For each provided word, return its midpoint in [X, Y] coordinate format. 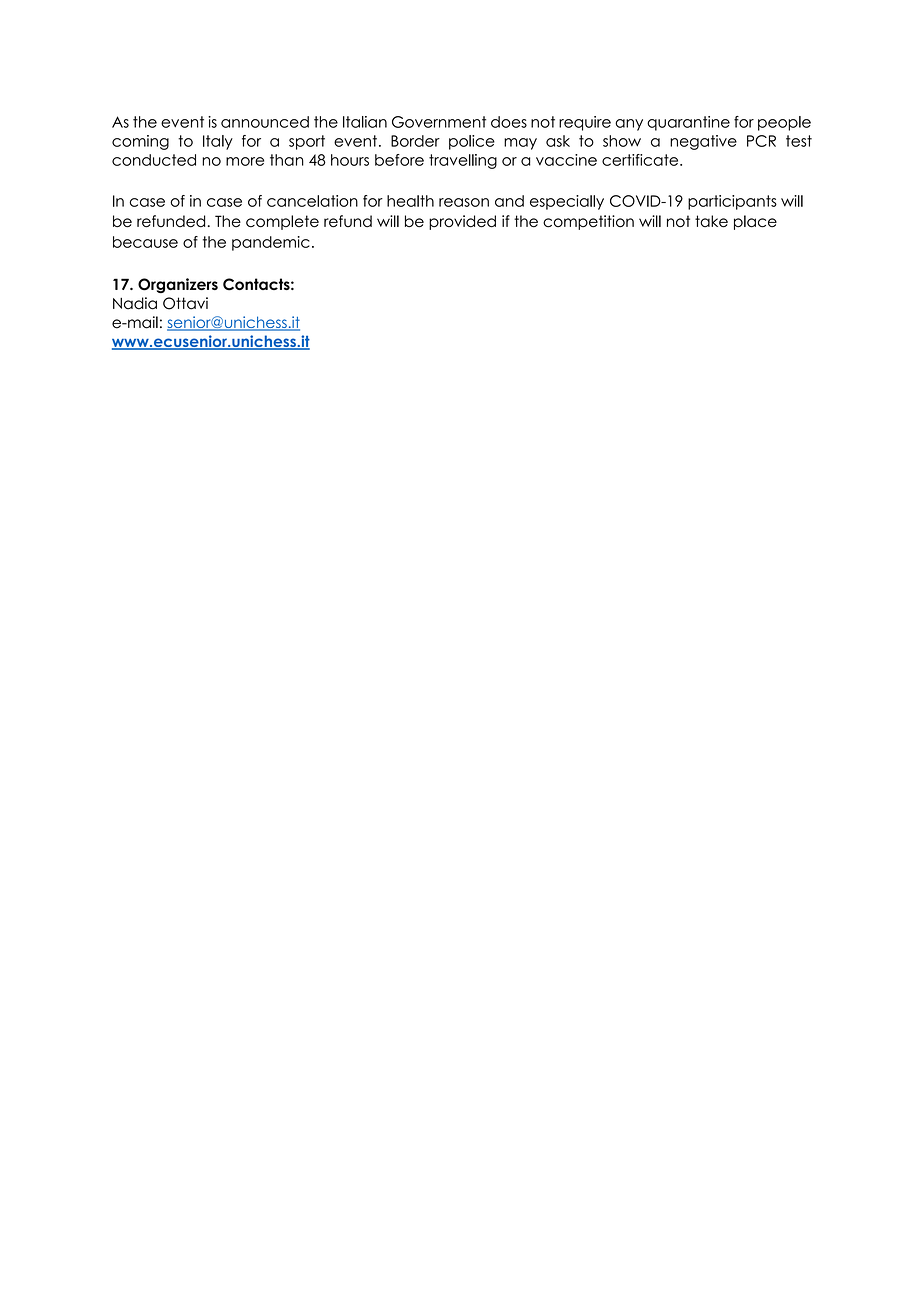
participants [732, 202]
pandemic [271, 243]
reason [464, 202]
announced [265, 122]
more [245, 161]
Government [439, 122]
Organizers [178, 285]
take [711, 221]
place [755, 222]
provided [462, 222]
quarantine [688, 123]
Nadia [135, 303]
